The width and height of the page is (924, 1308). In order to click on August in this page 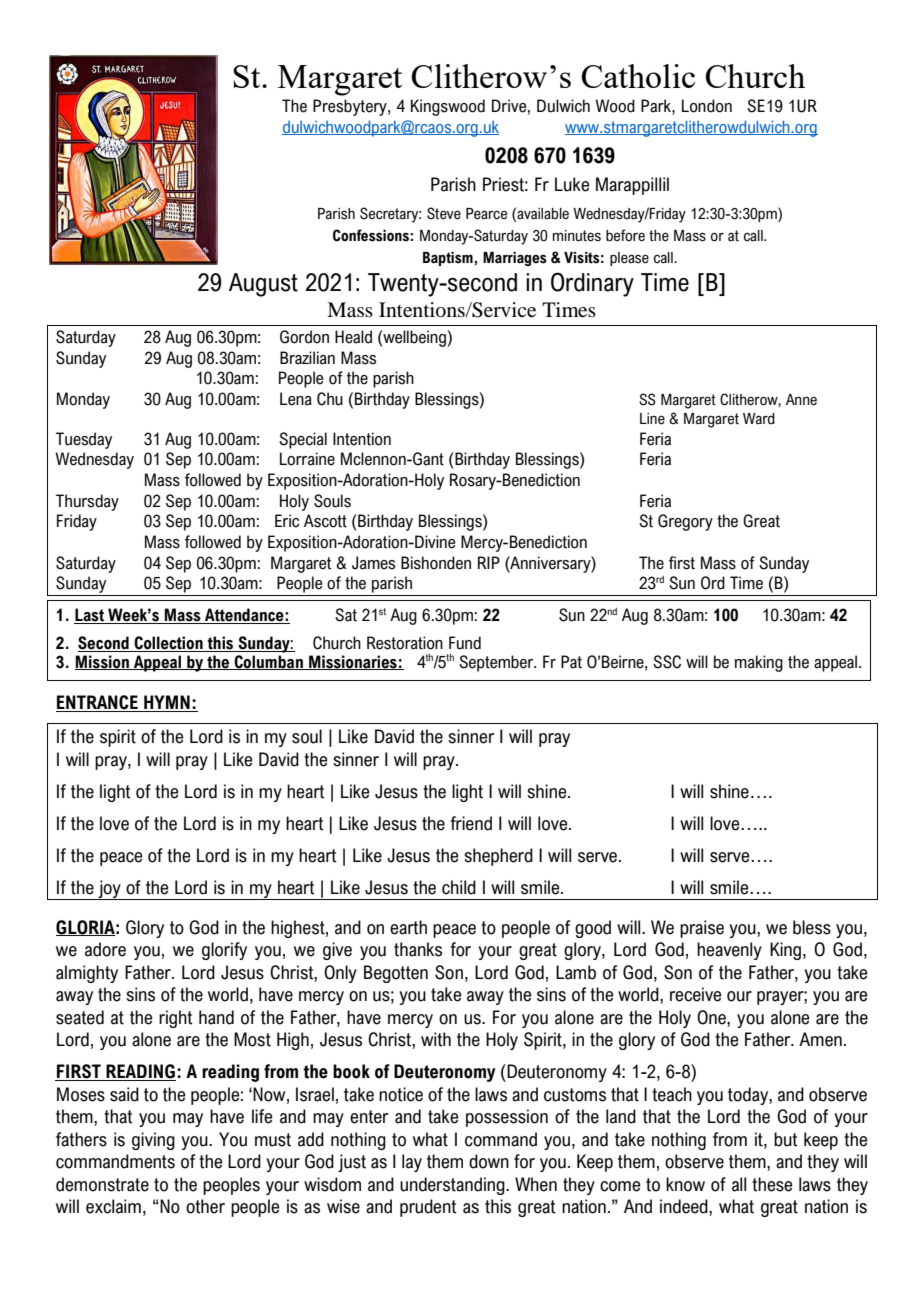, I will do `click(263, 285)`.
